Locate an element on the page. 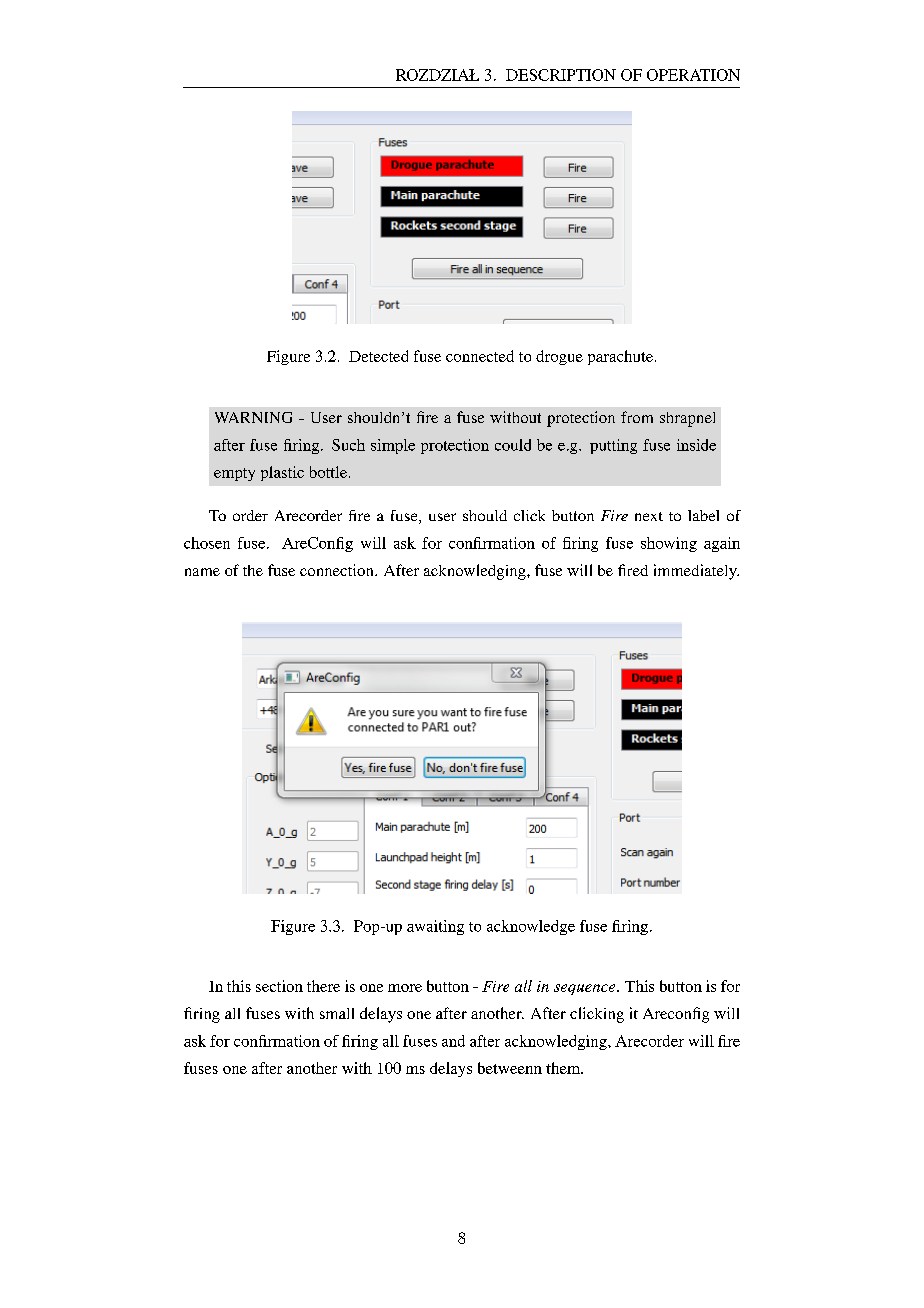 This image has width=924, height=1308. connection is located at coordinates (338, 570).
